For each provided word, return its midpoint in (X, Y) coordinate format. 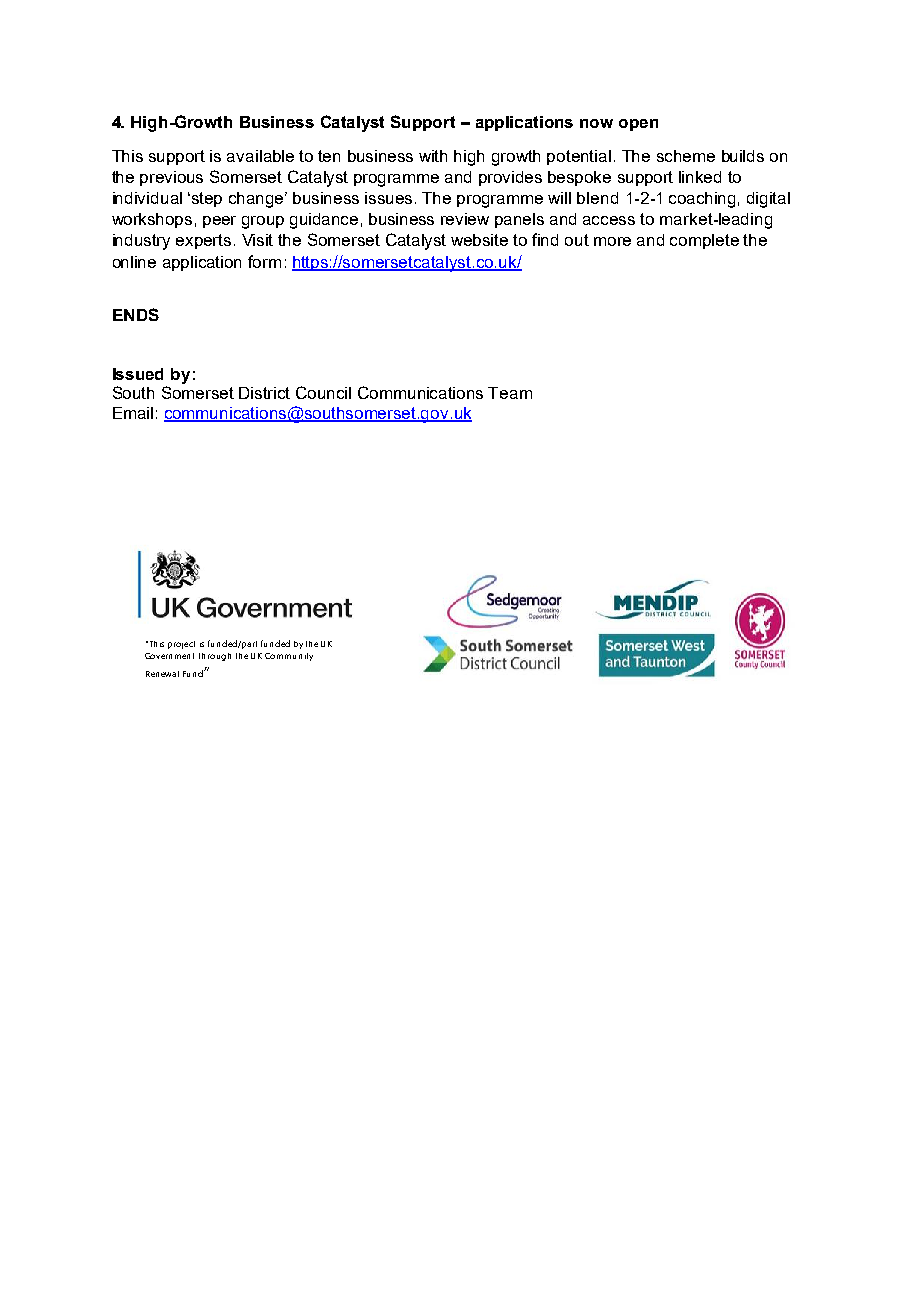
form (264, 261)
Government (169, 656)
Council (323, 392)
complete (704, 241)
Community (289, 657)
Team (510, 393)
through (215, 657)
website (479, 240)
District (264, 393)
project (181, 645)
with (433, 156)
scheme (686, 156)
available (260, 156)
